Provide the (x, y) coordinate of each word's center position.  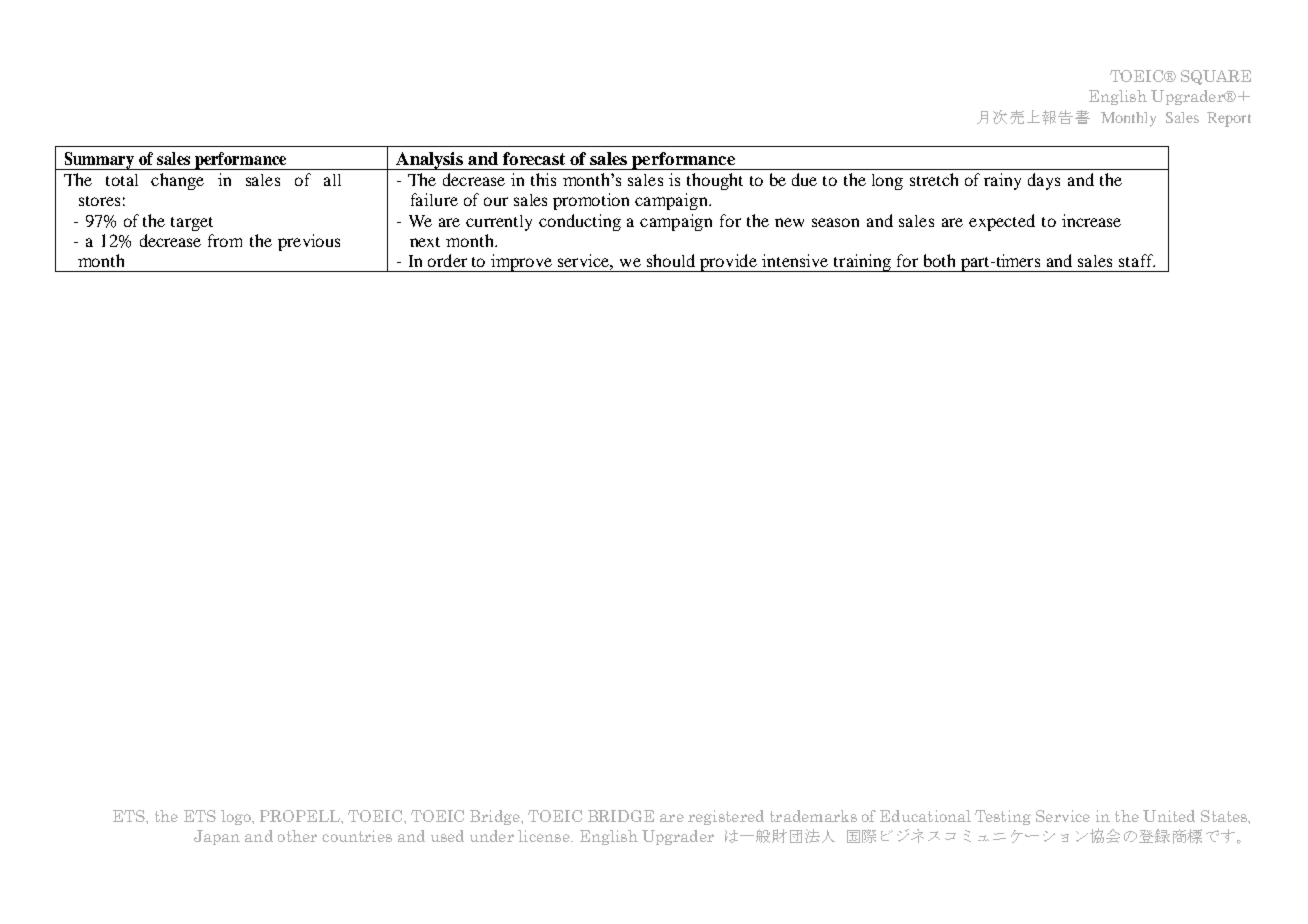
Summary (99, 161)
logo (237, 817)
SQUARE (1216, 77)
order (447, 260)
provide (728, 263)
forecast (534, 158)
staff (1137, 260)
